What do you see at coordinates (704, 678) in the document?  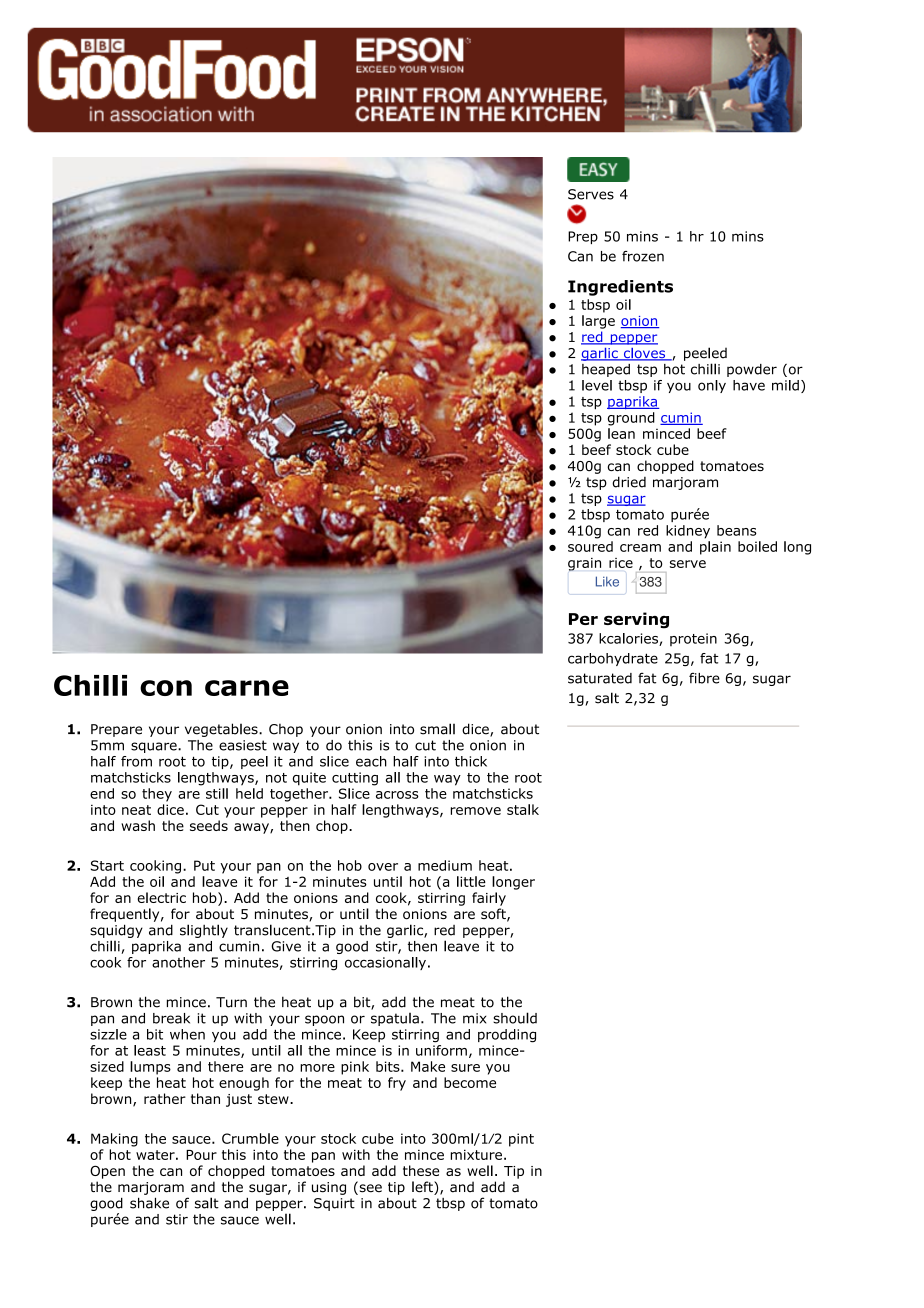 I see `fibre` at bounding box center [704, 678].
